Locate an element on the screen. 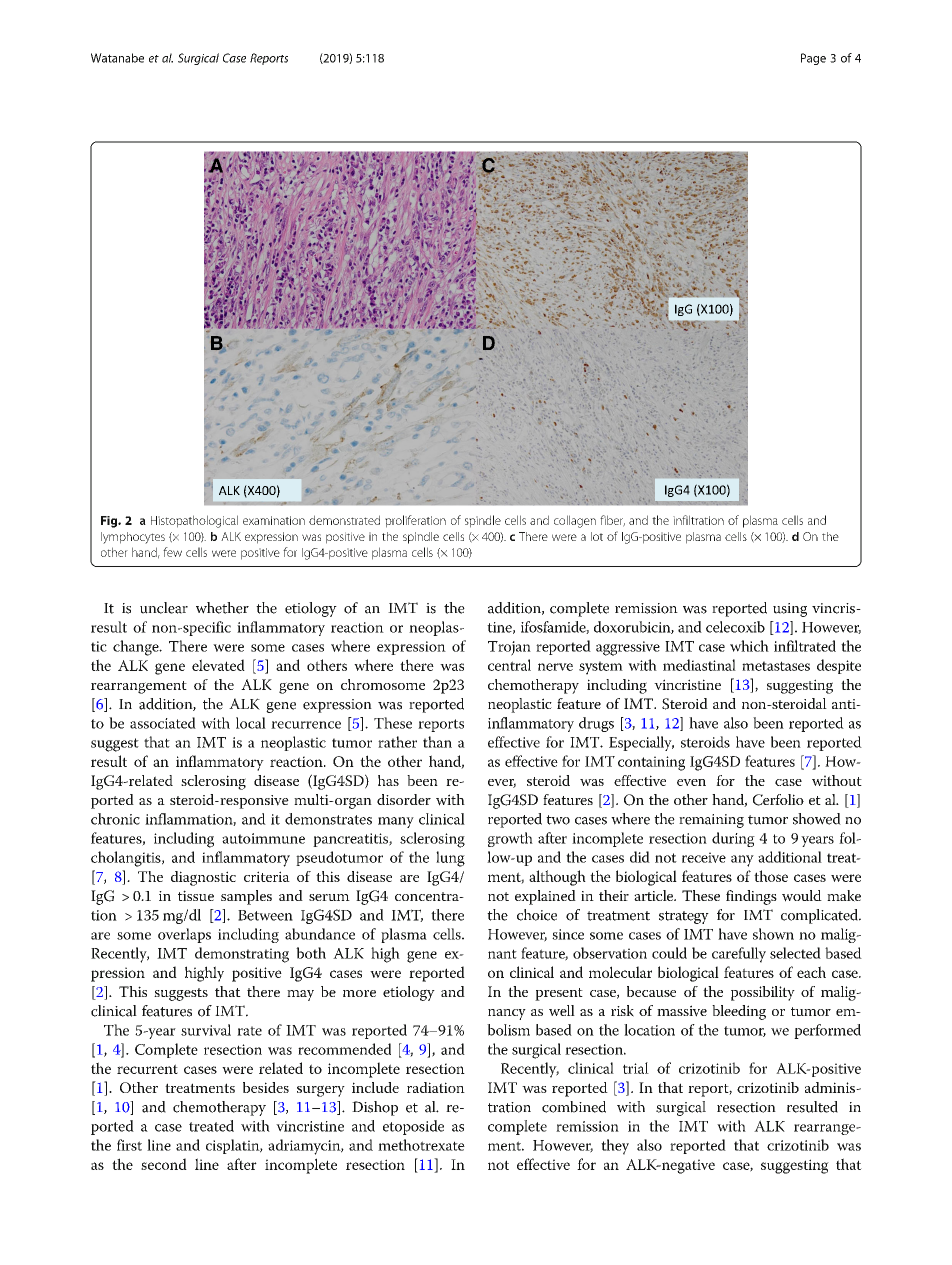  Histopathological is located at coordinates (194, 521).
